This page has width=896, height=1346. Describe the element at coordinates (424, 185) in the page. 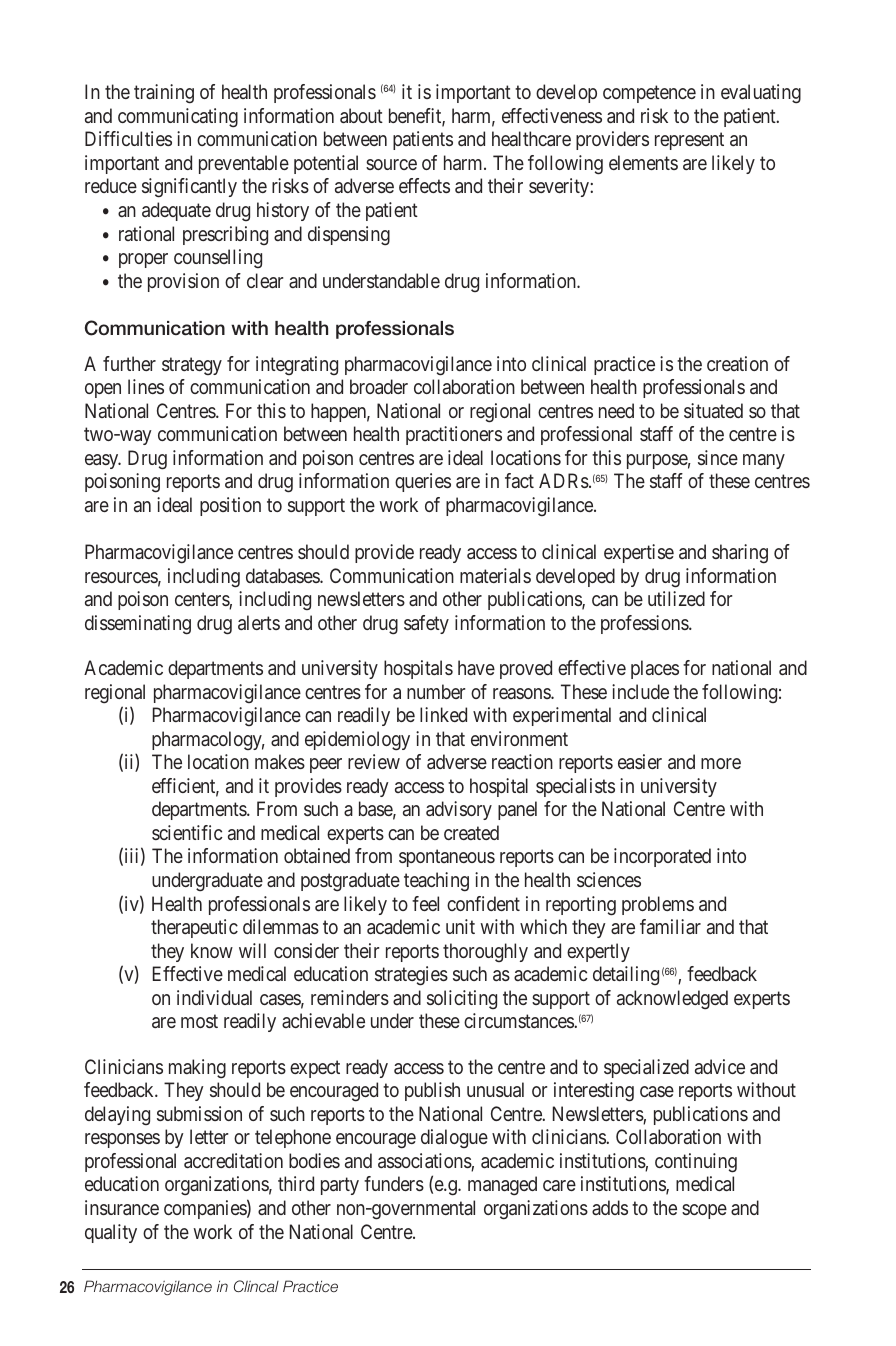

I see `effects` at that location.
